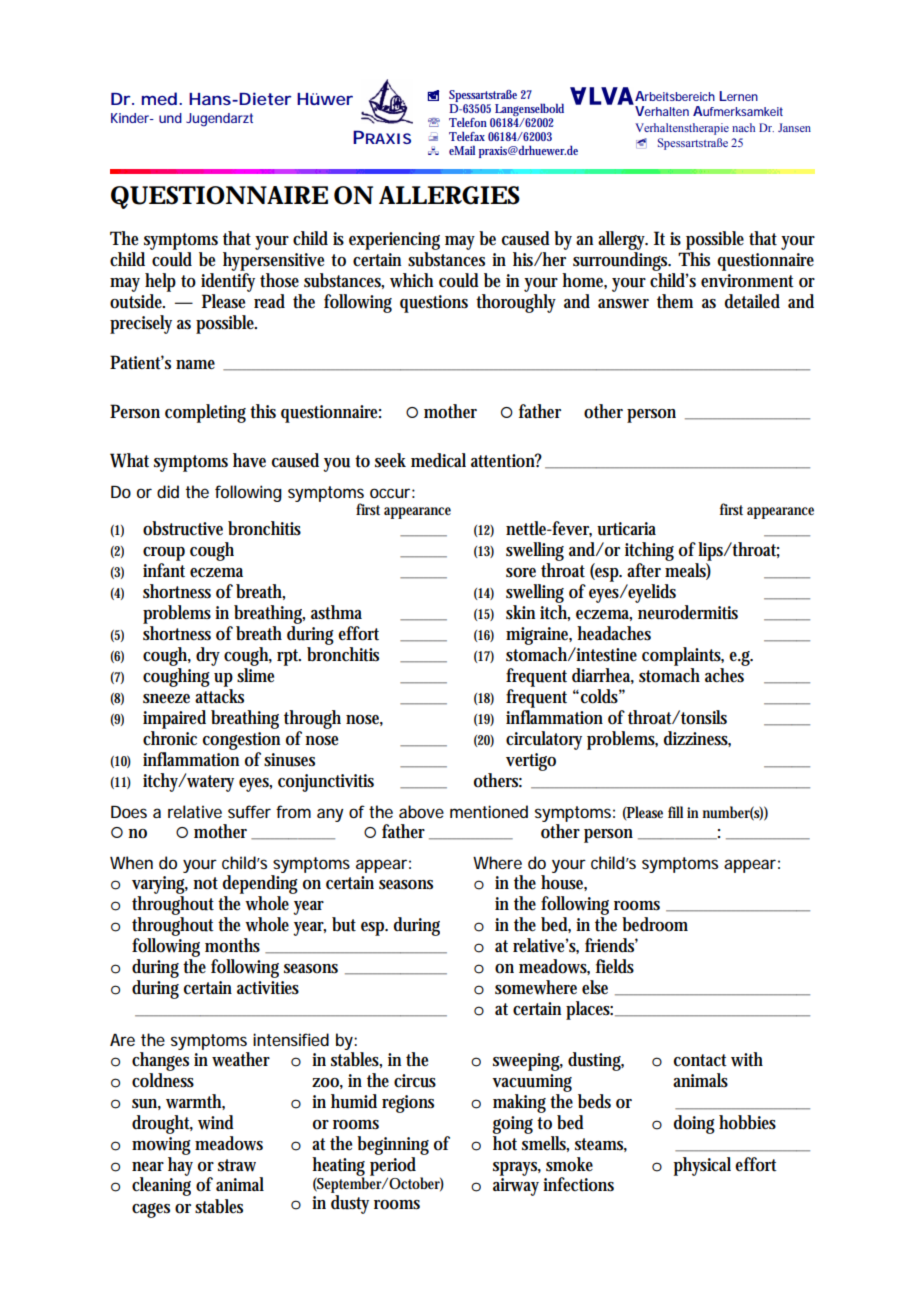 The height and width of the screenshot is (1308, 924). I want to click on nach, so click(743, 127).
